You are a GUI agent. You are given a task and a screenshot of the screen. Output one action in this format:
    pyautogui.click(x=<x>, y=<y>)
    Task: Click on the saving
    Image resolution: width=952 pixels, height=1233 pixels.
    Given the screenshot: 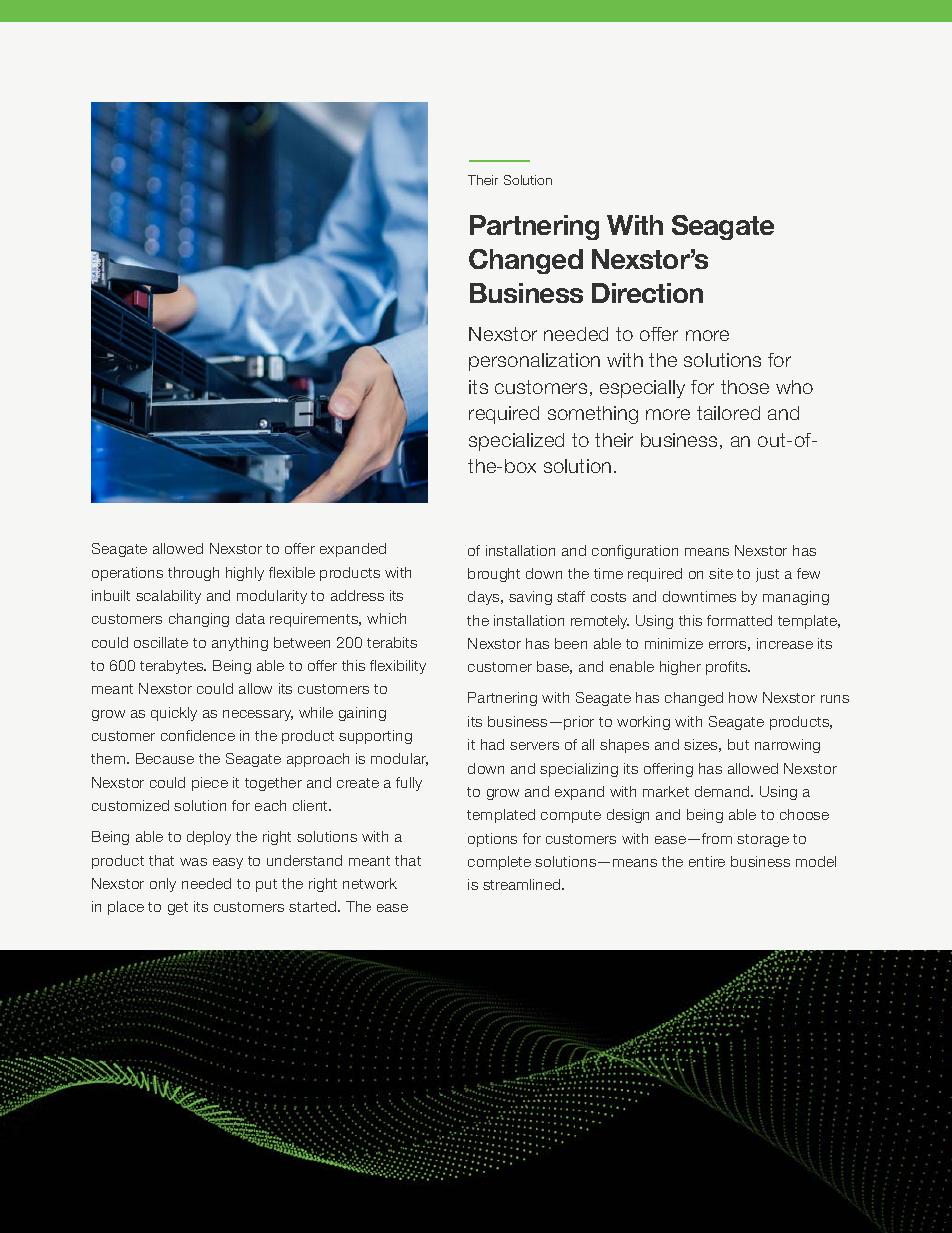 What is the action you would take?
    pyautogui.click(x=530, y=598)
